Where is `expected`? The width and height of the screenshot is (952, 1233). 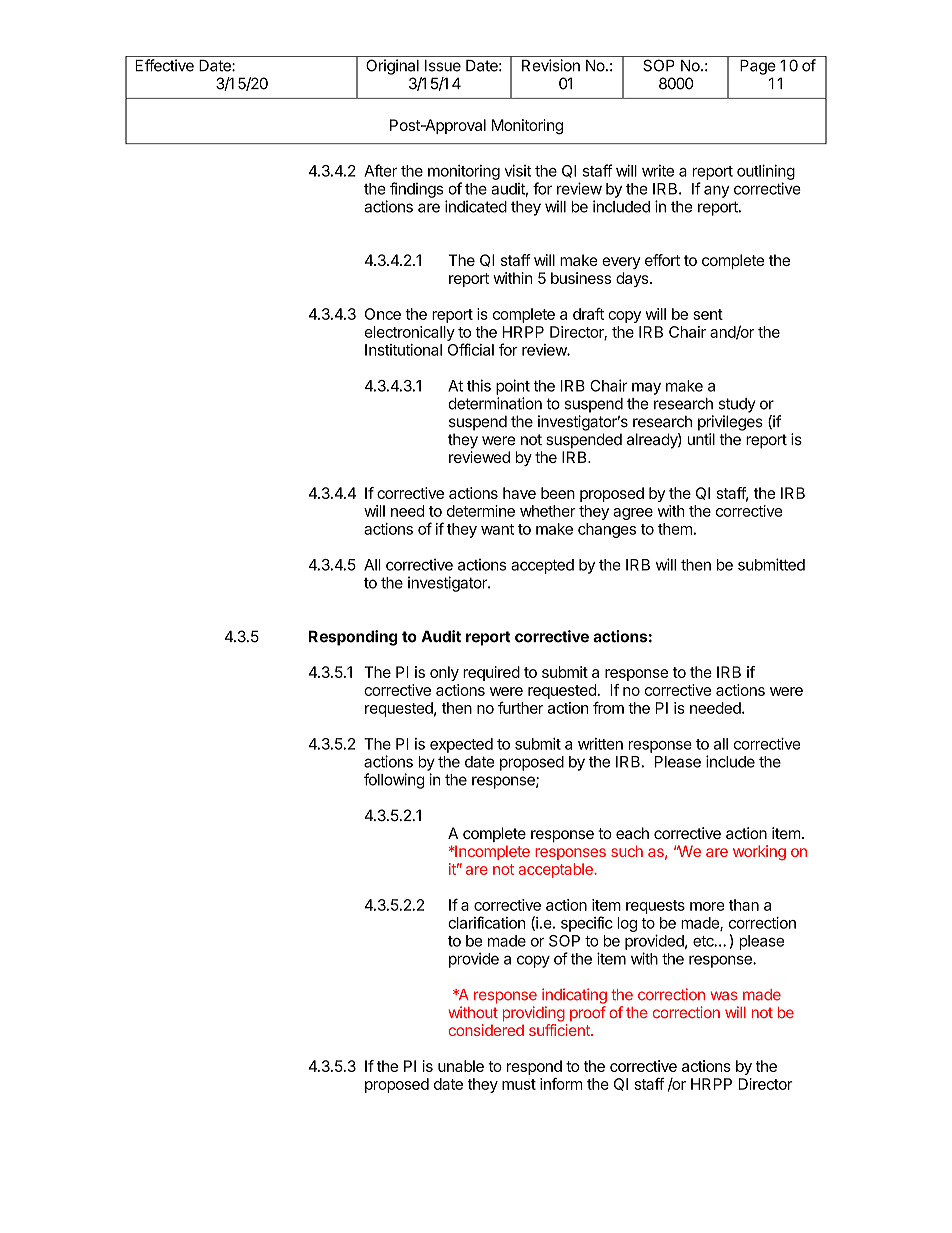 expected is located at coordinates (461, 745).
